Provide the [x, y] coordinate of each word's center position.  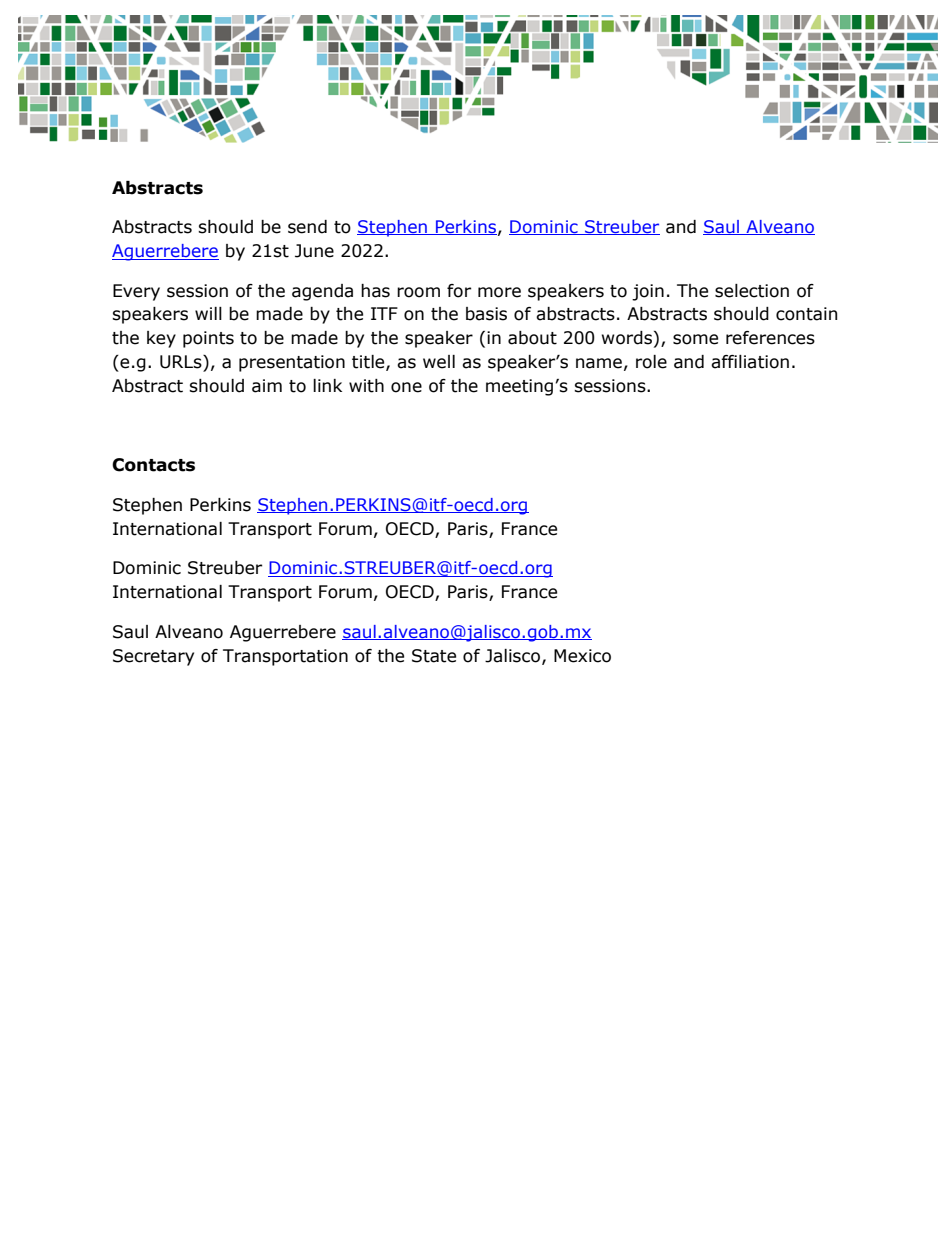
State [434, 656]
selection [752, 291]
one [406, 387]
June [314, 251]
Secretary [153, 657]
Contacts [153, 465]
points [208, 339]
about [532, 338]
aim [267, 386]
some [695, 339]
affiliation [750, 362]
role [651, 362]
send [307, 227]
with [366, 386]
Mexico [582, 656]
